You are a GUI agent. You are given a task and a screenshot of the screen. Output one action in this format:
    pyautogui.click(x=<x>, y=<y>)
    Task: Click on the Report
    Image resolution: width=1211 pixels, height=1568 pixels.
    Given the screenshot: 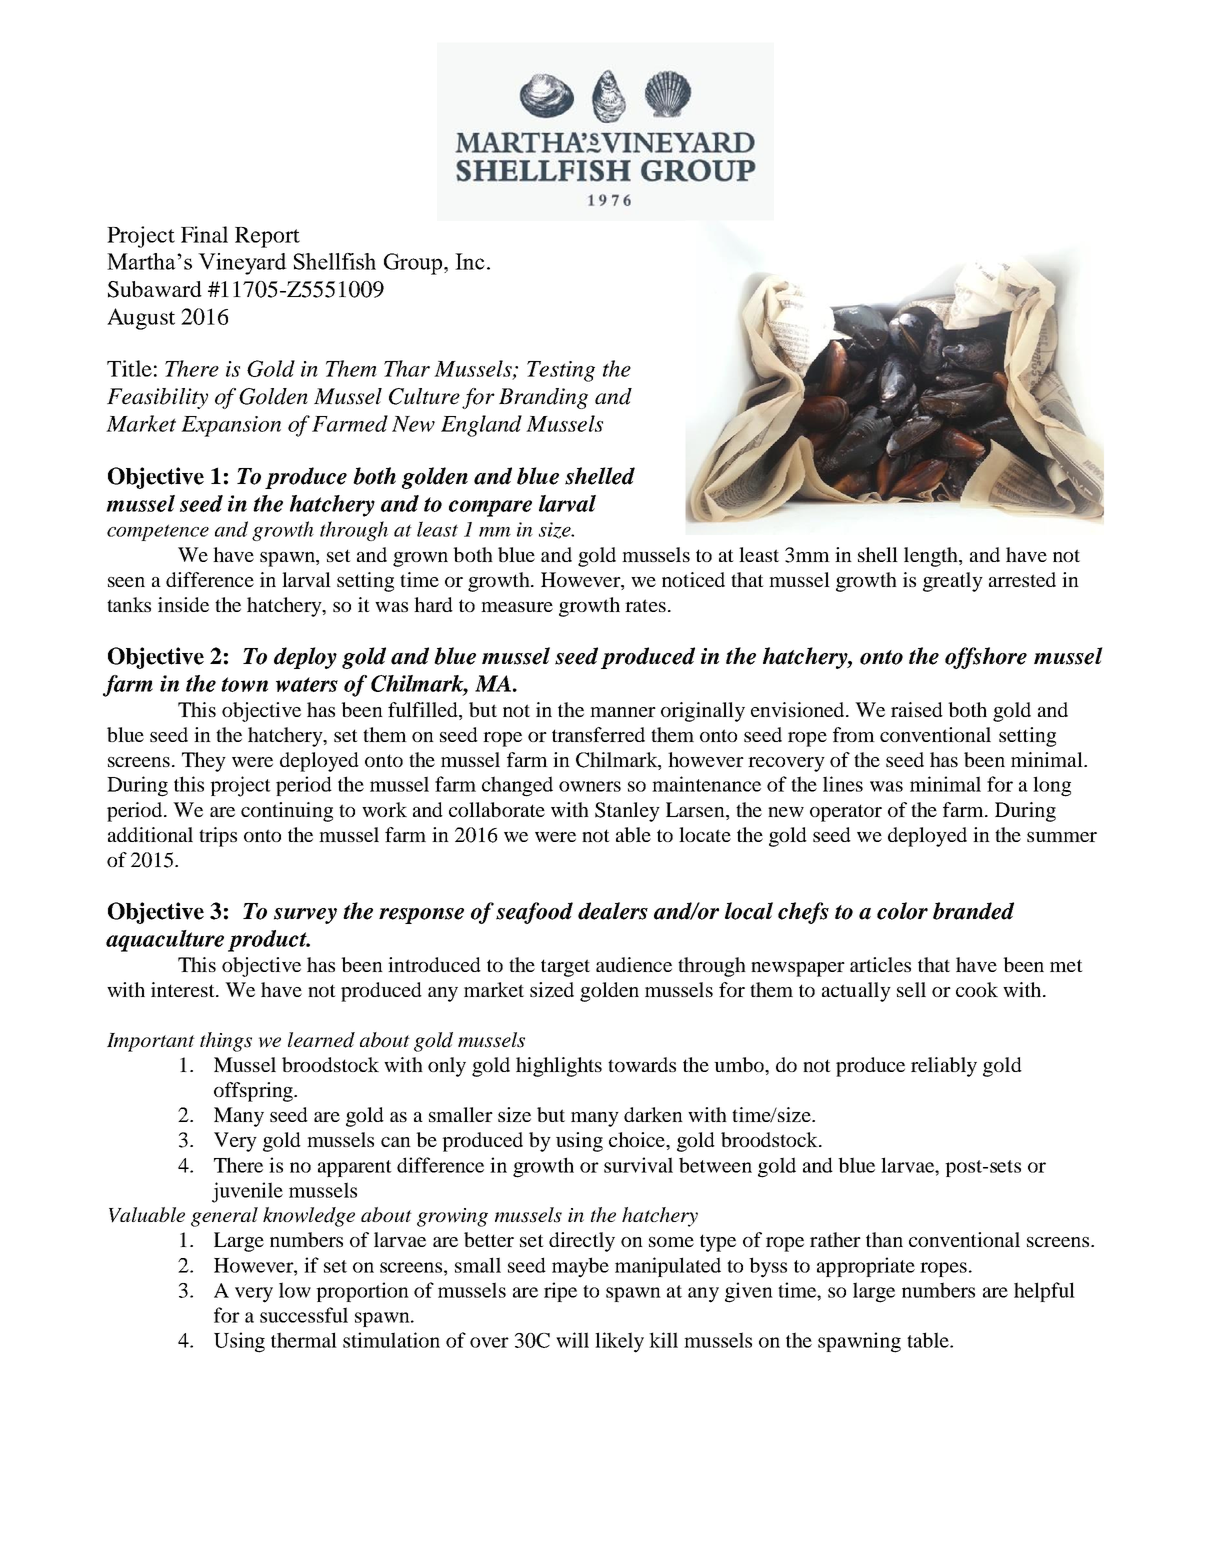 What is the action you would take?
    pyautogui.click(x=267, y=237)
